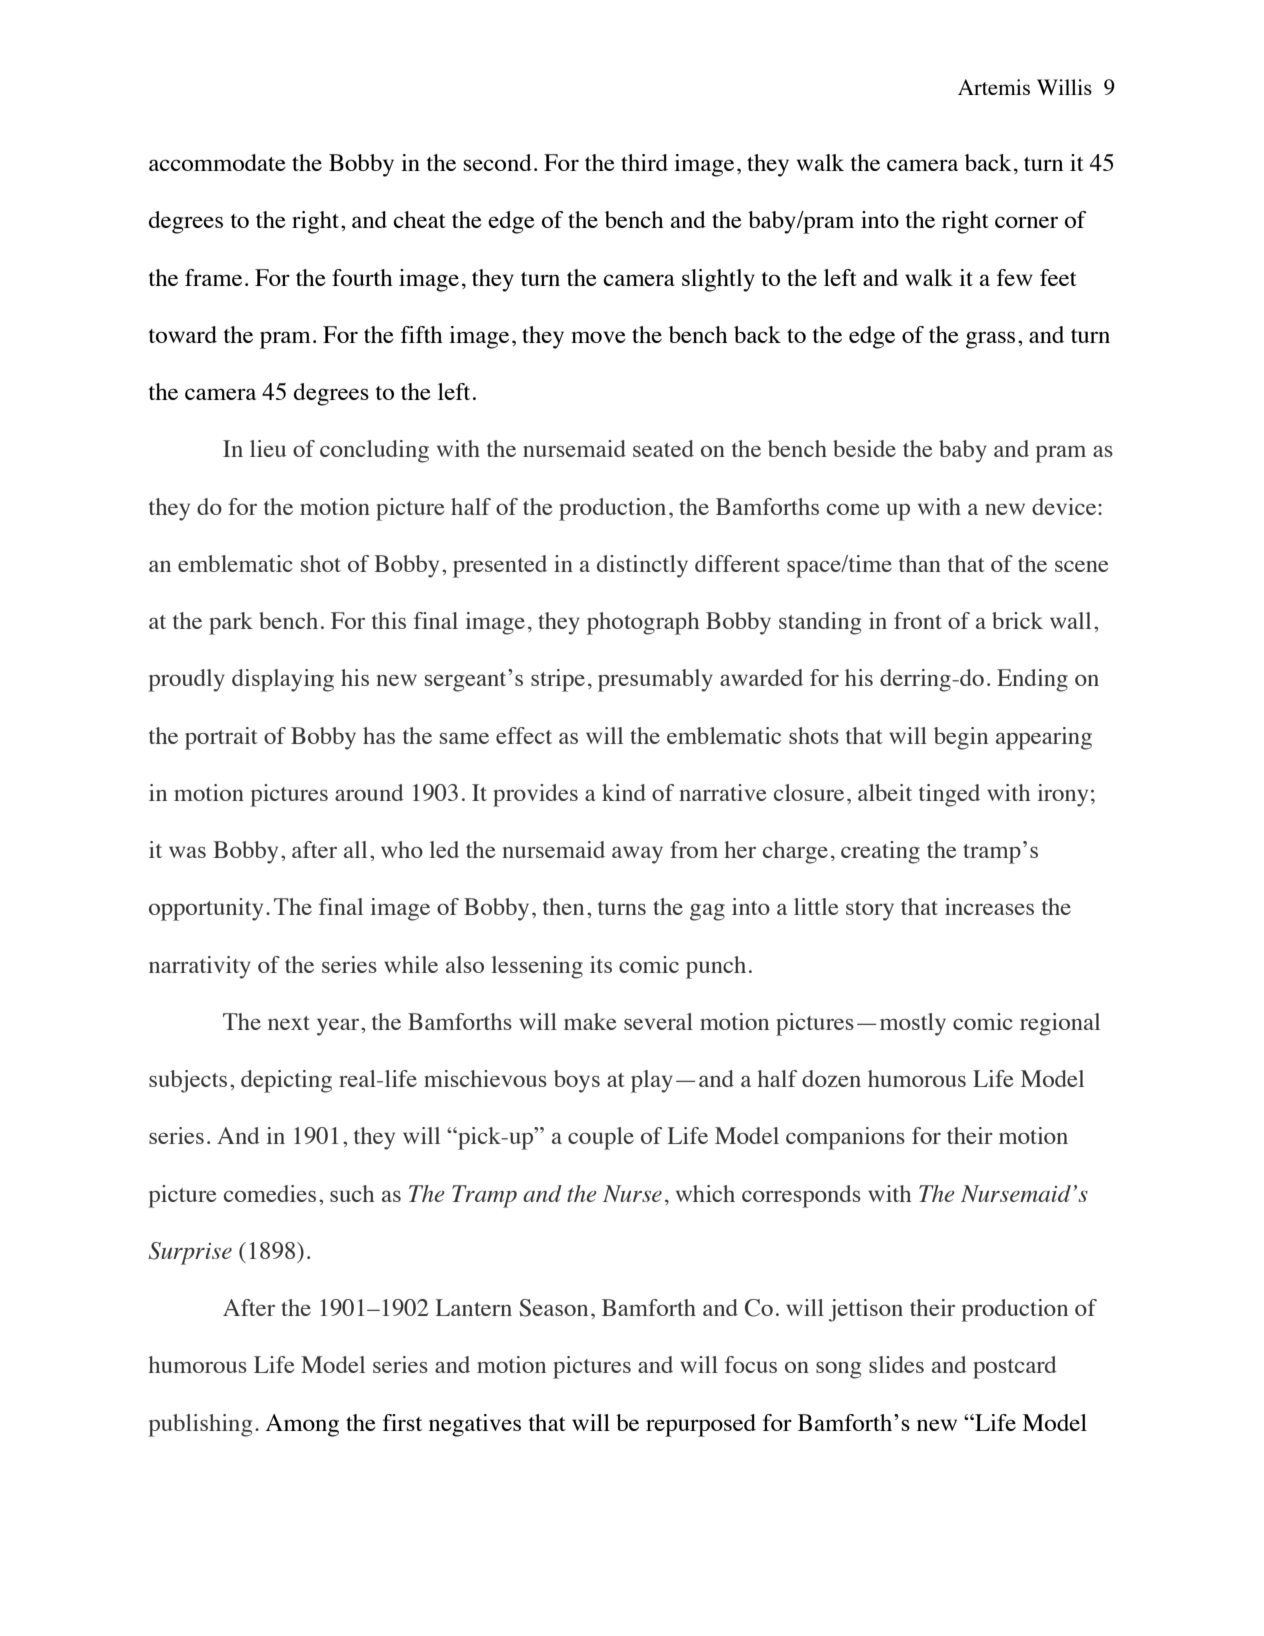  Describe the element at coordinates (864, 448) in the screenshot. I see `beside` at that location.
